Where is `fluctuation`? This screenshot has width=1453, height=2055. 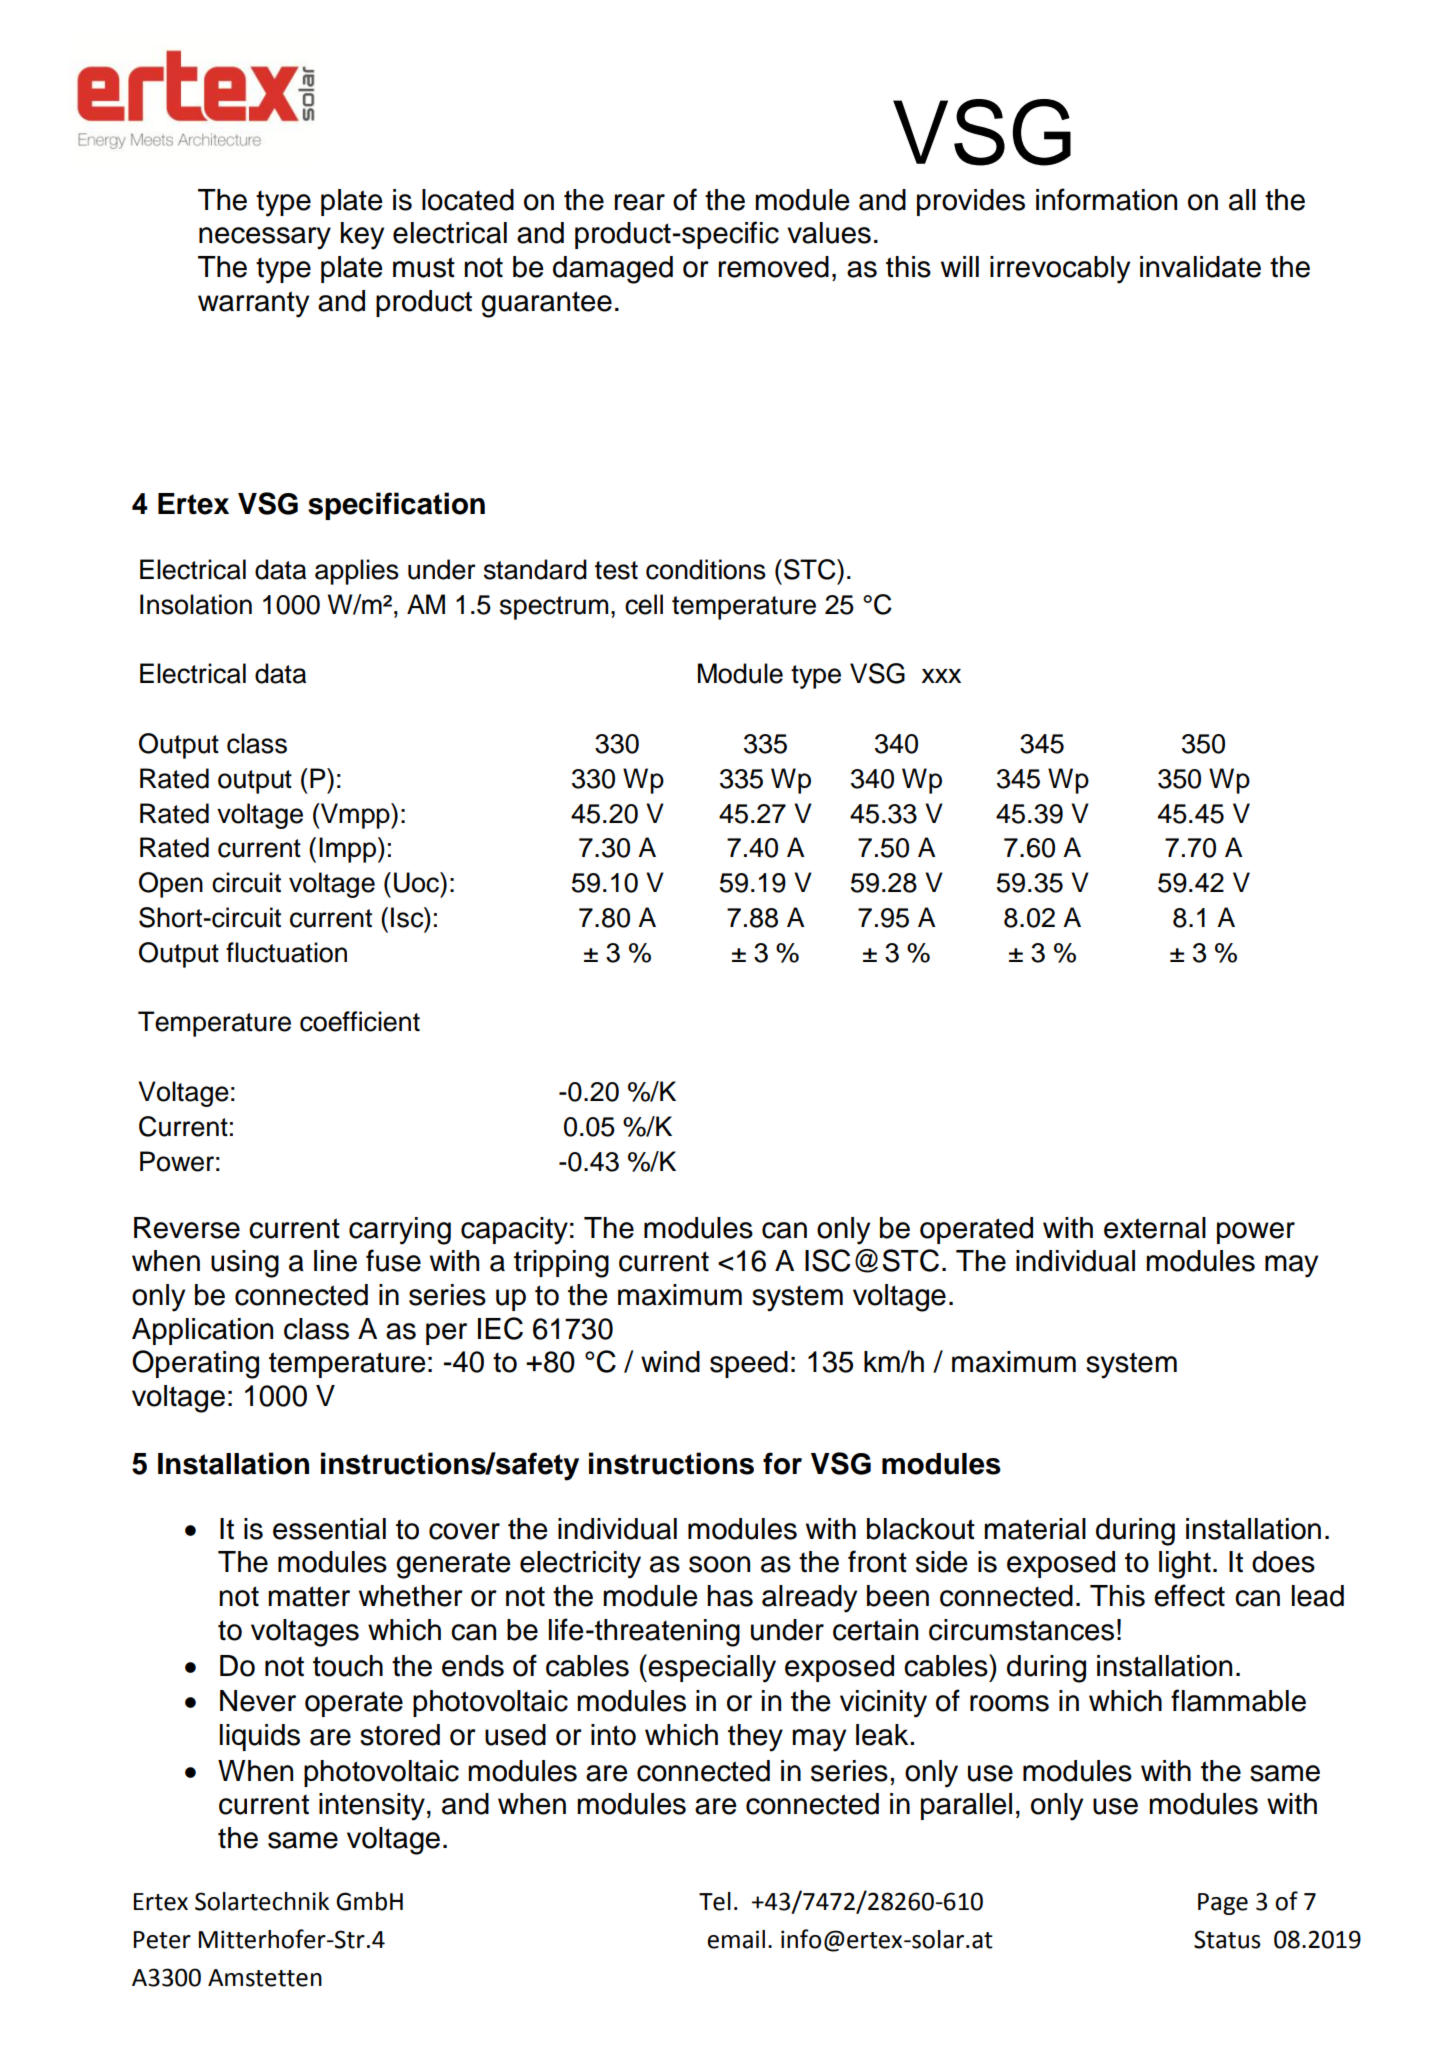
fluctuation is located at coordinates (286, 952).
